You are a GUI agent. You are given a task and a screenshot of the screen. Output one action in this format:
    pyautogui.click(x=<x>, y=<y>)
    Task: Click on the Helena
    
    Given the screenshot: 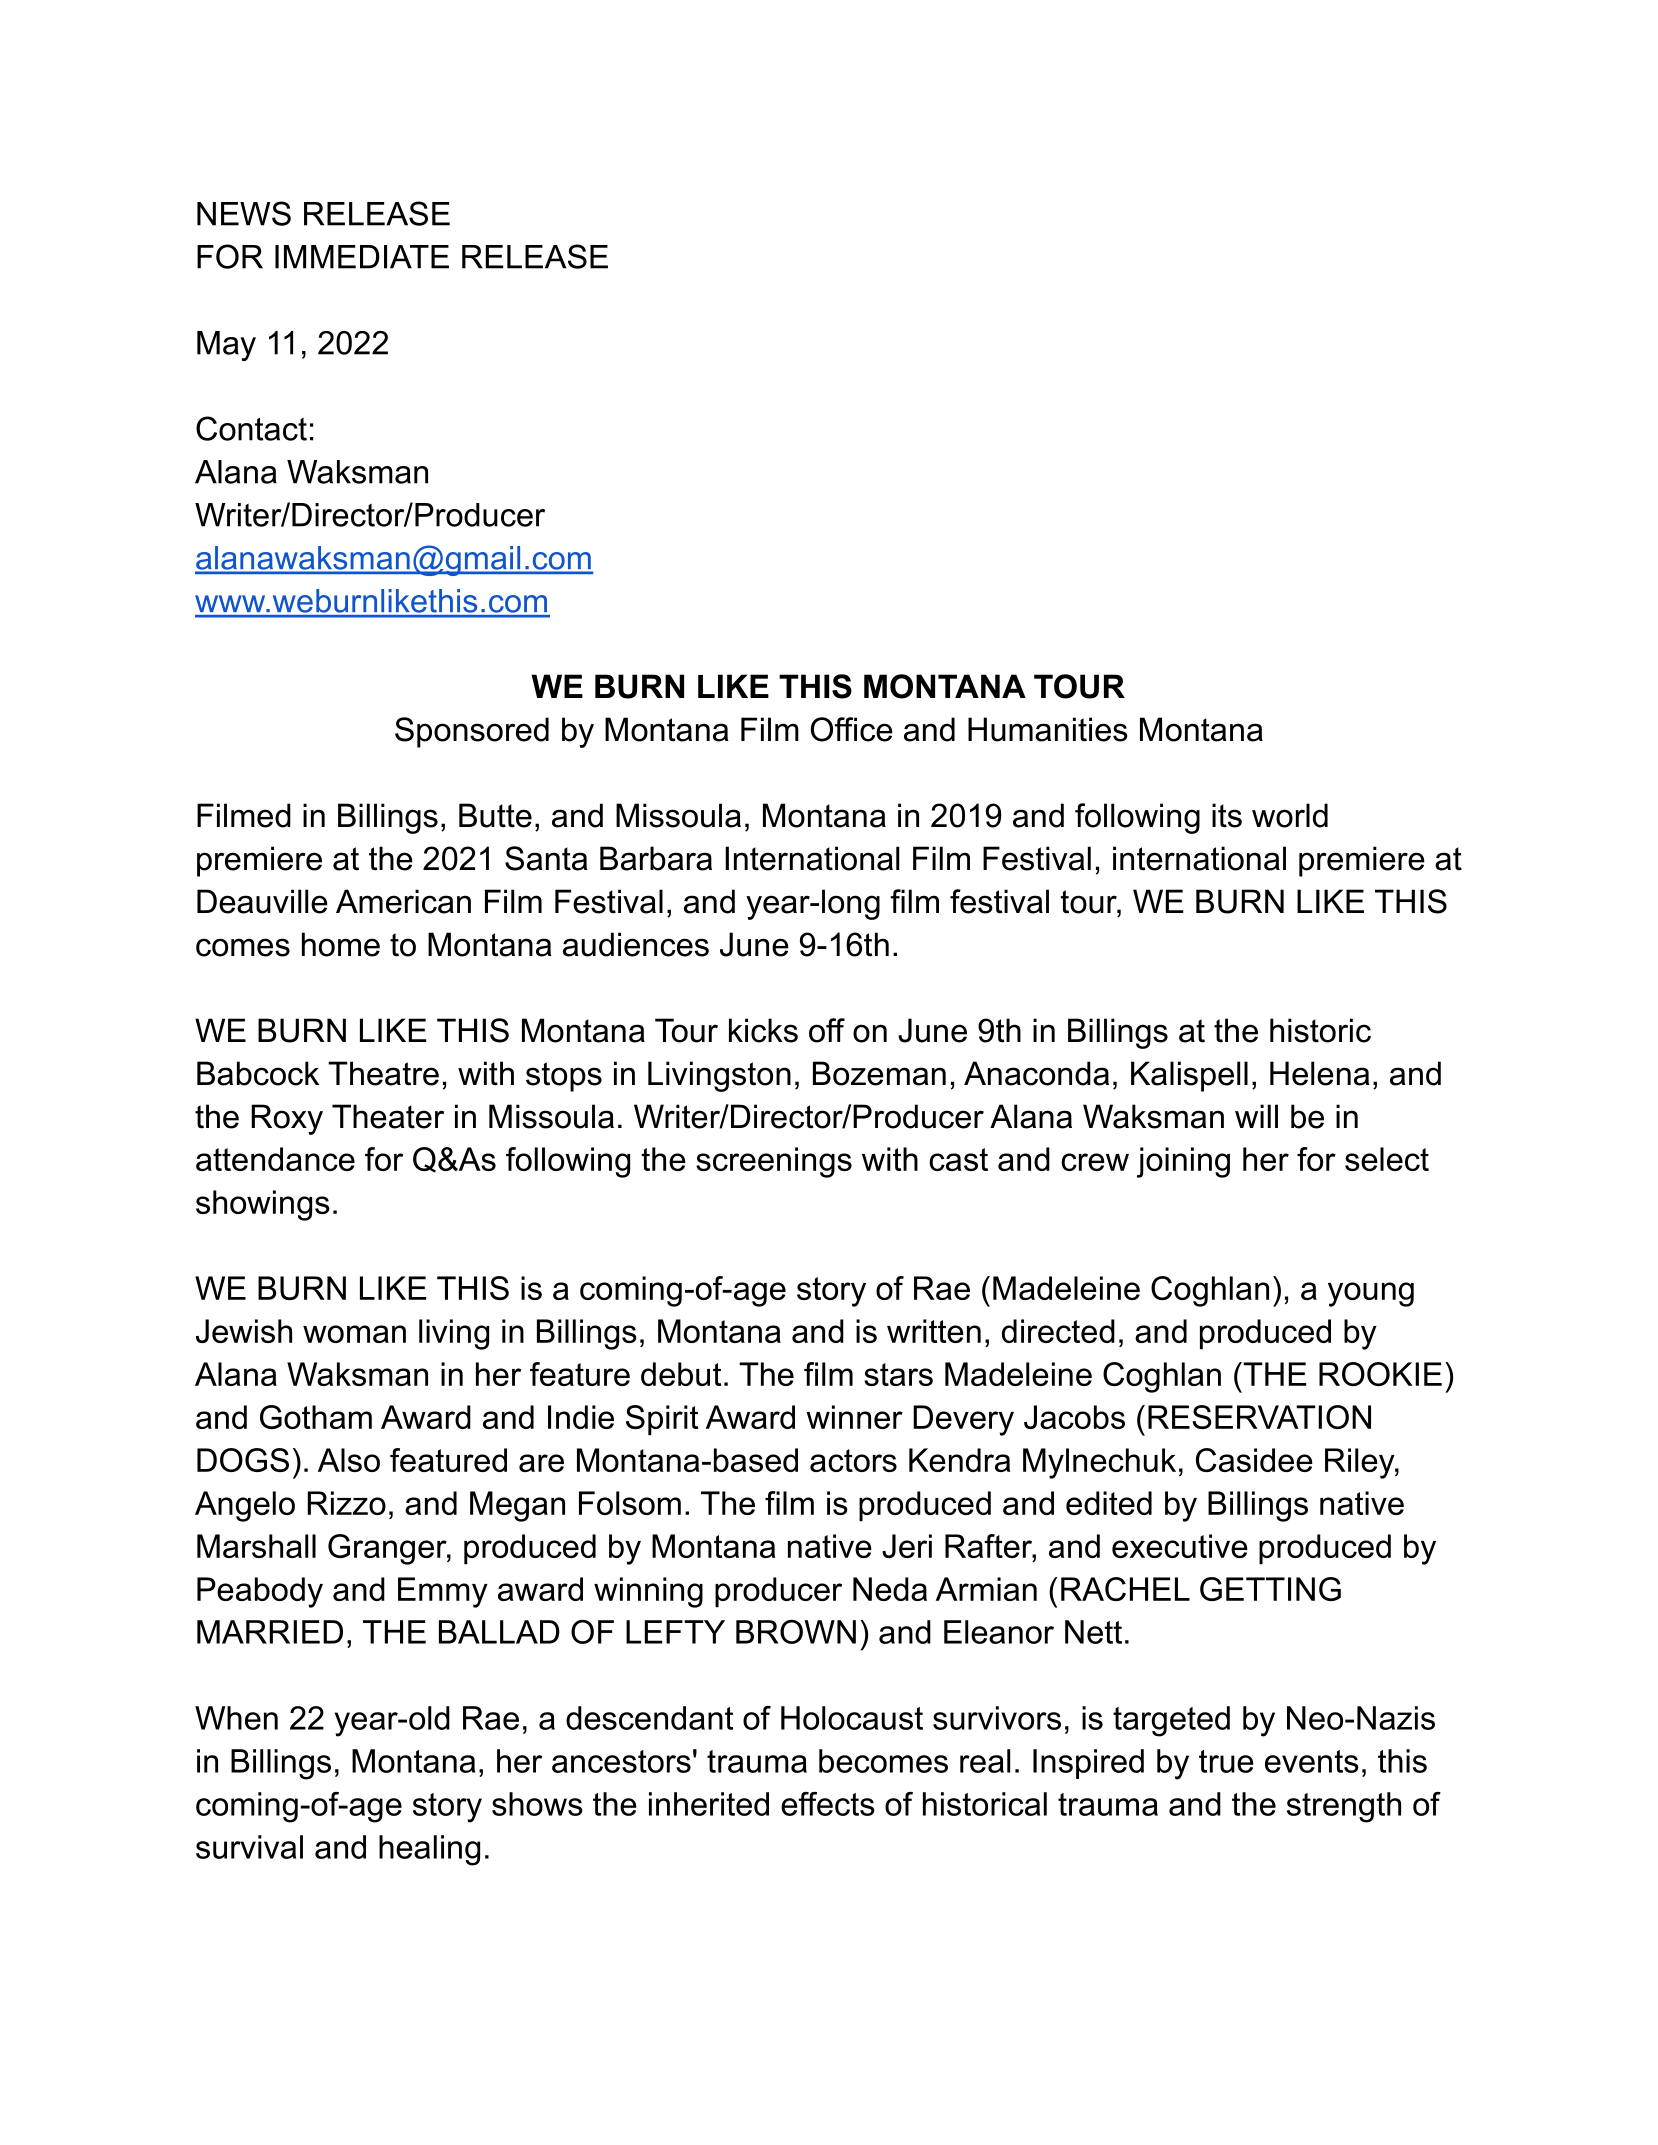 What is the action you would take?
    pyautogui.click(x=1320, y=1073)
